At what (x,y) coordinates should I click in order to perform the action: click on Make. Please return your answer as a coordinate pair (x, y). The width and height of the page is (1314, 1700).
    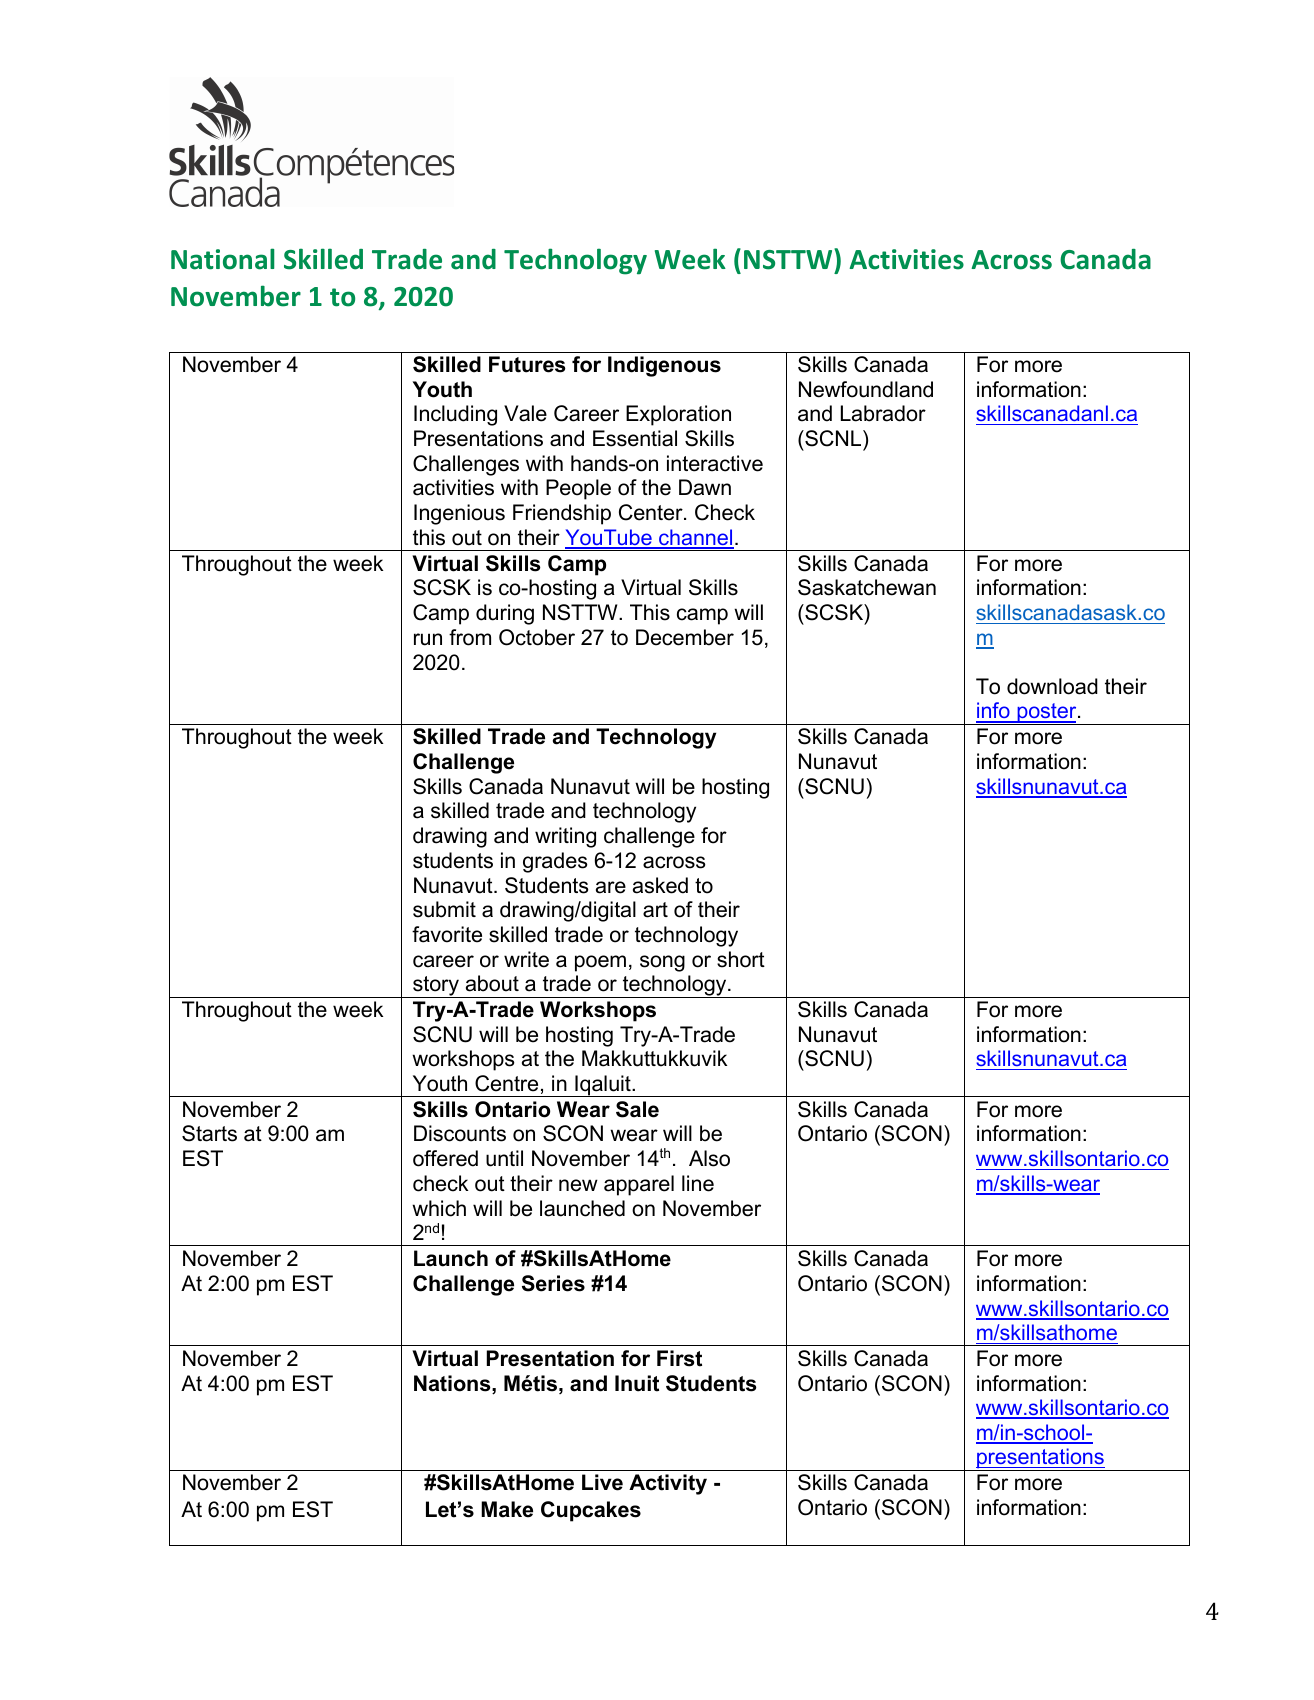
    Looking at the image, I should click on (507, 1509).
